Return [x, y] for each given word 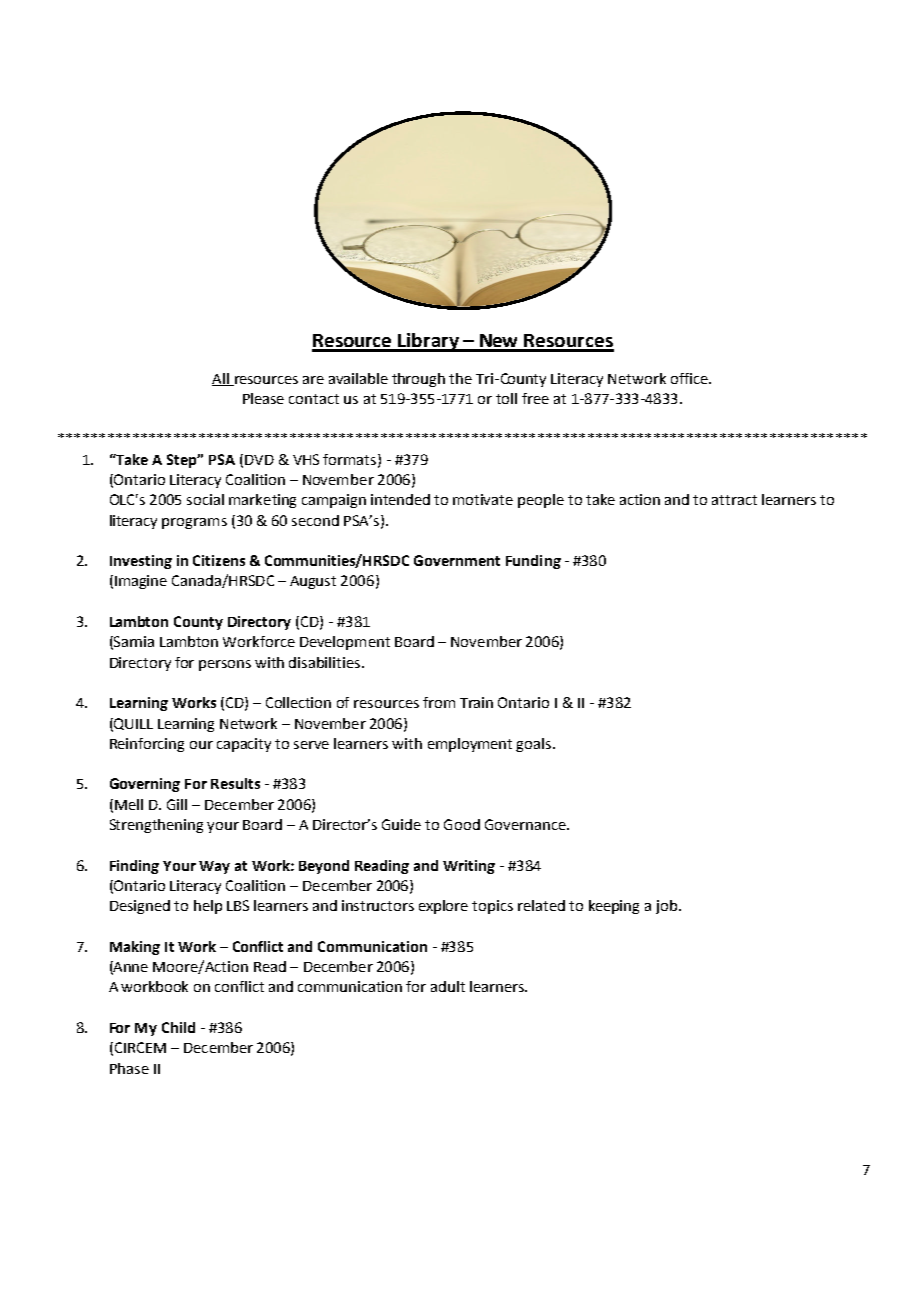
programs [194, 523]
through [418, 380]
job [668, 907]
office [690, 378]
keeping [614, 907]
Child [178, 1027]
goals [535, 745]
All [221, 379]
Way [214, 867]
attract [734, 500]
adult [448, 986]
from [439, 702]
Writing [469, 867]
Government [457, 560]
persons [225, 665]
